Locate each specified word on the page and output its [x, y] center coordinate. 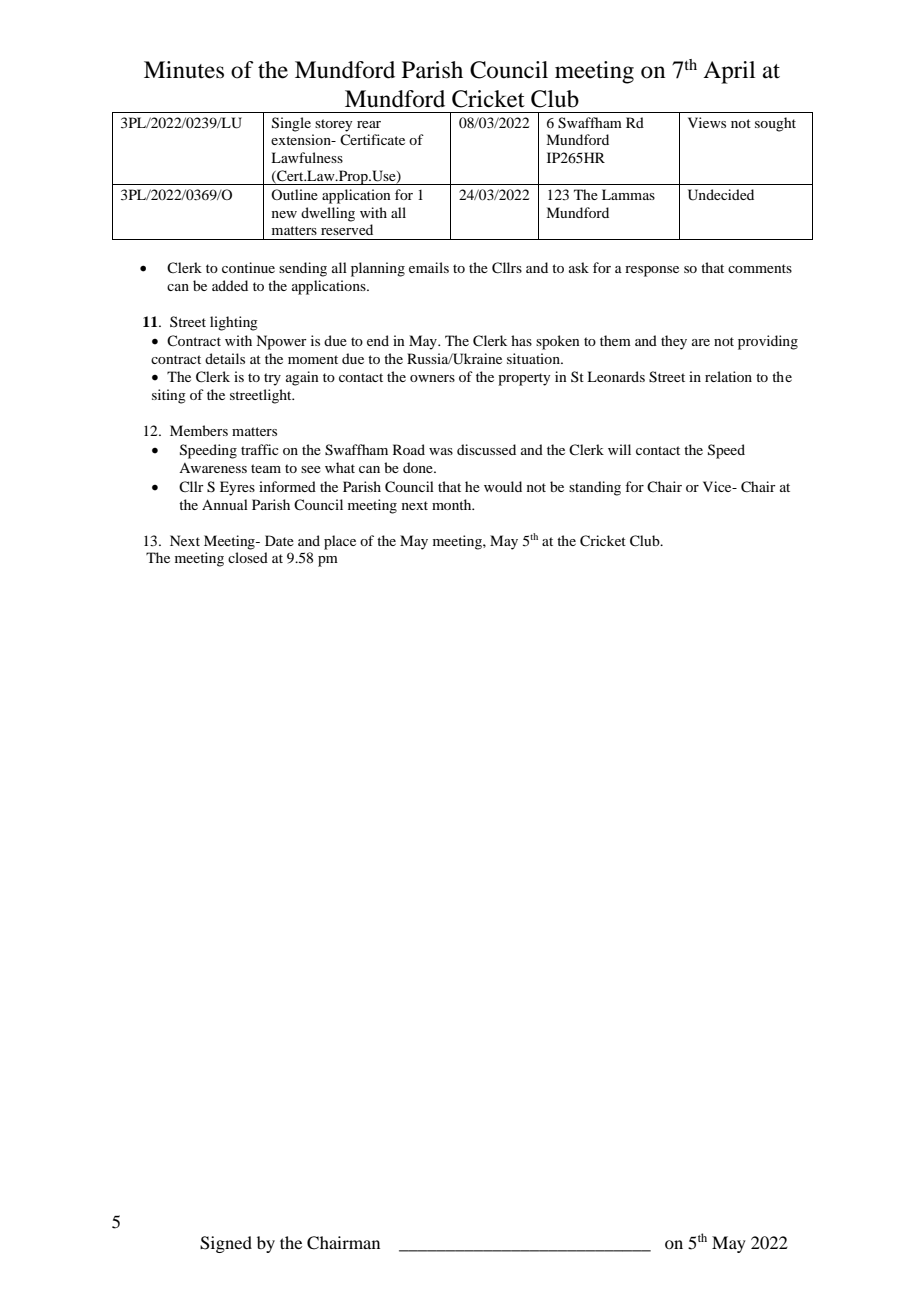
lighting [234, 323]
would [503, 486]
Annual [225, 504]
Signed [226, 1244]
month [453, 504]
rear [369, 124]
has [521, 340]
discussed [486, 449]
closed [248, 557]
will [619, 449]
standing [595, 488]
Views [707, 122]
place [340, 542]
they [674, 342]
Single [291, 124]
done [419, 467]
